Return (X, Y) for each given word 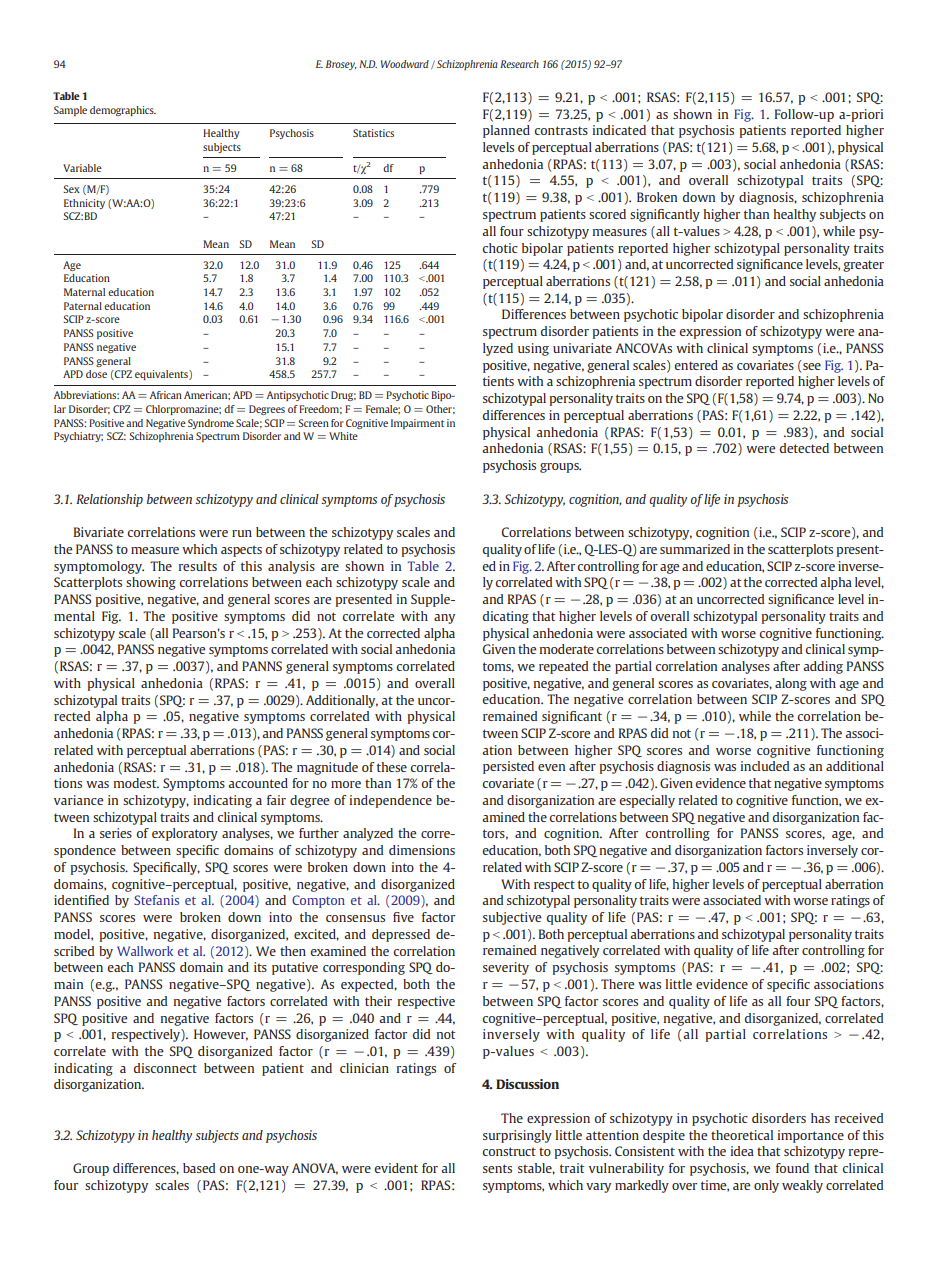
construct (509, 1151)
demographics (123, 111)
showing (151, 583)
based (199, 1168)
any (444, 619)
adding (823, 667)
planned (506, 131)
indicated (619, 130)
